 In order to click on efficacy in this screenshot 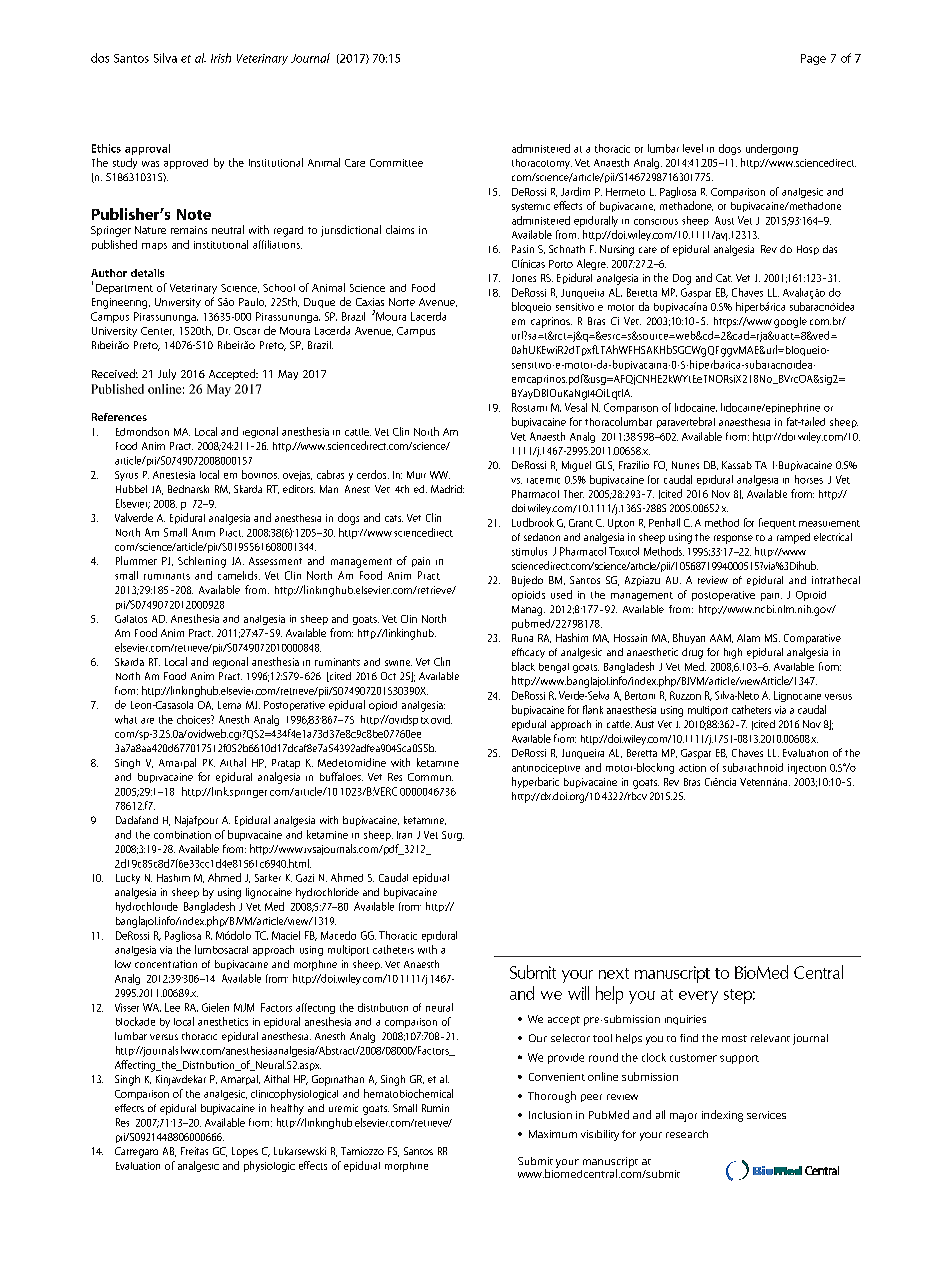, I will do `click(528, 653)`.
